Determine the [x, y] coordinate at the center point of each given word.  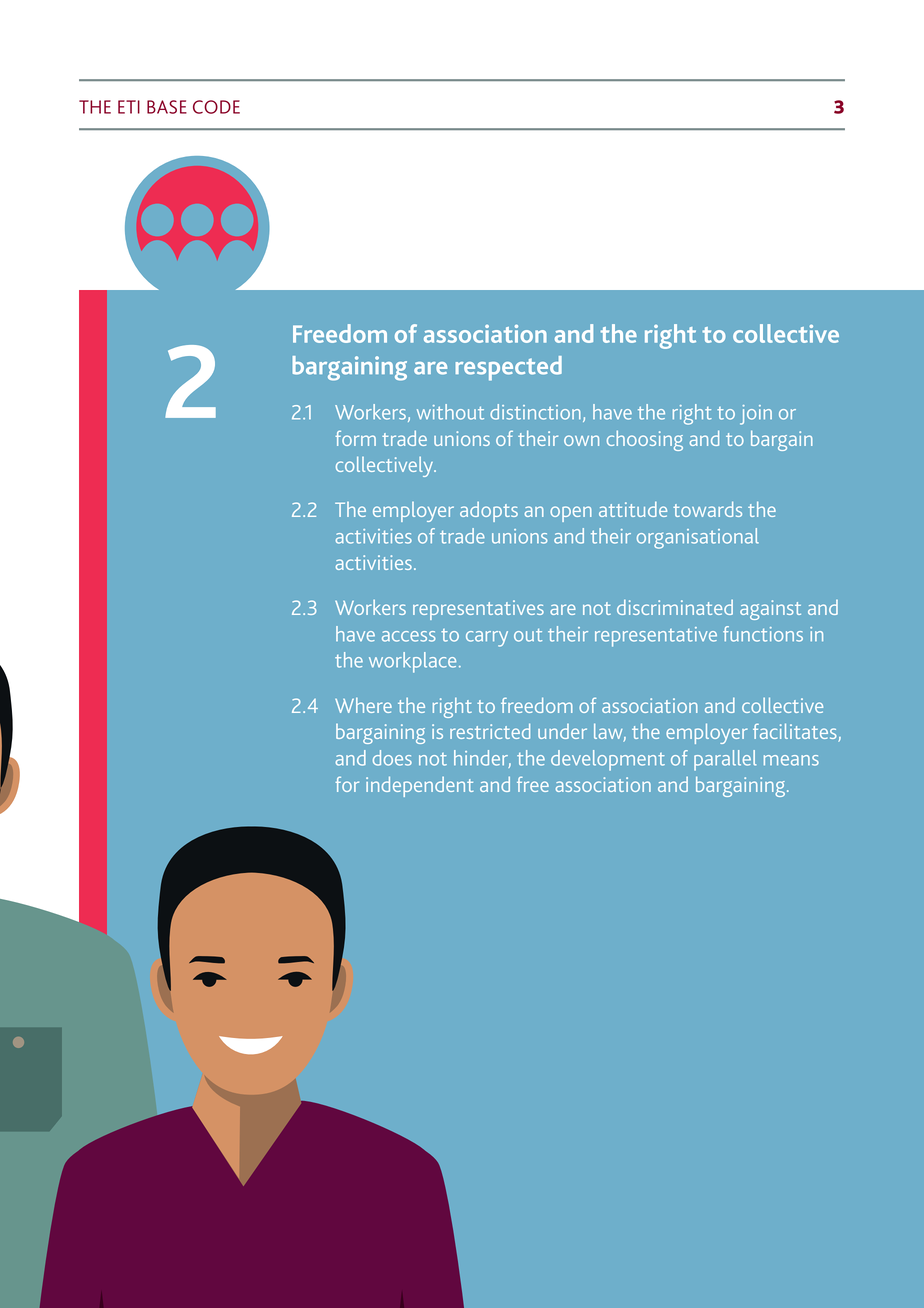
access [409, 636]
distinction [535, 412]
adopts [489, 512]
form [356, 438]
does [392, 758]
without [450, 412]
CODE [216, 107]
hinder [482, 759]
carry [487, 639]
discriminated [675, 607]
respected [509, 368]
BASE [167, 107]
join [756, 415]
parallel [725, 760]
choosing [645, 440]
